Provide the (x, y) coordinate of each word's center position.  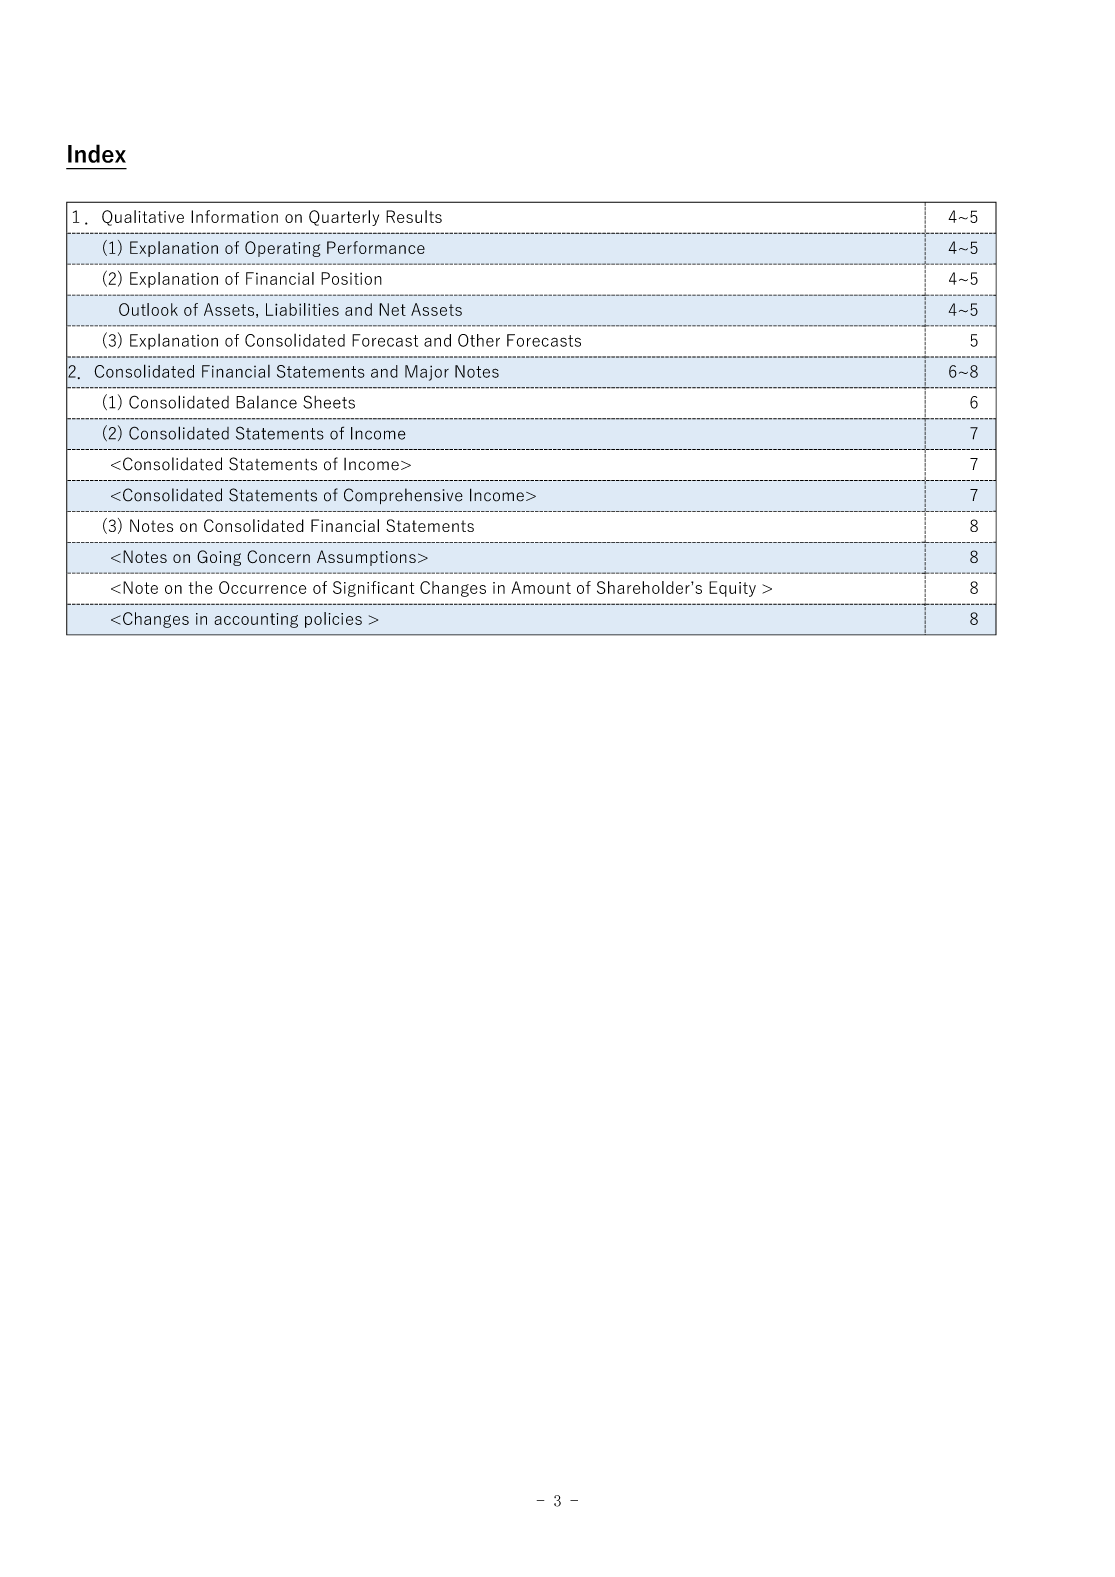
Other (479, 340)
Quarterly (344, 218)
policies (333, 620)
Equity (732, 589)
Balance (266, 402)
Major (427, 373)
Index (97, 153)
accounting (256, 620)
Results (414, 216)
